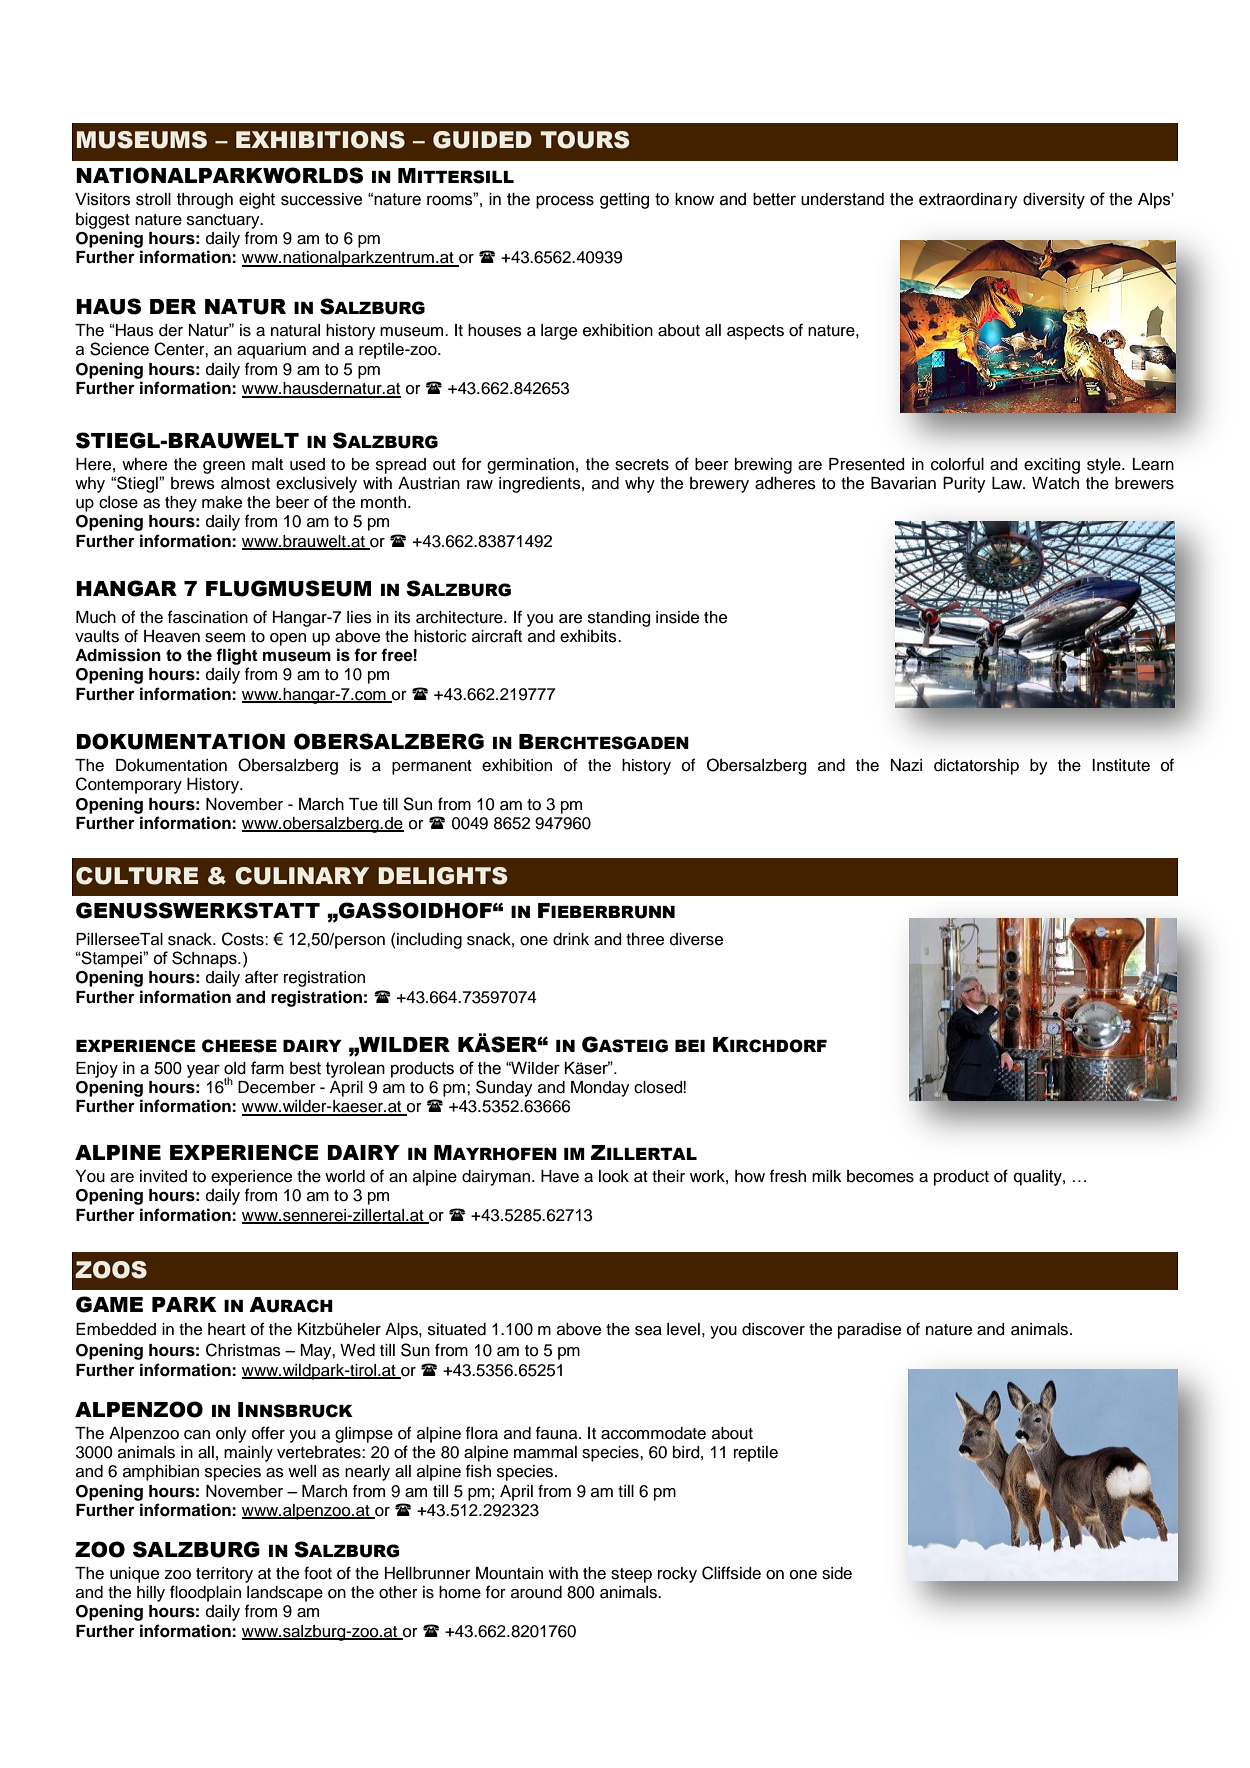 This screenshot has width=1250, height=1768. What do you see at coordinates (600, 1089) in the screenshot?
I see `Monday` at bounding box center [600, 1089].
